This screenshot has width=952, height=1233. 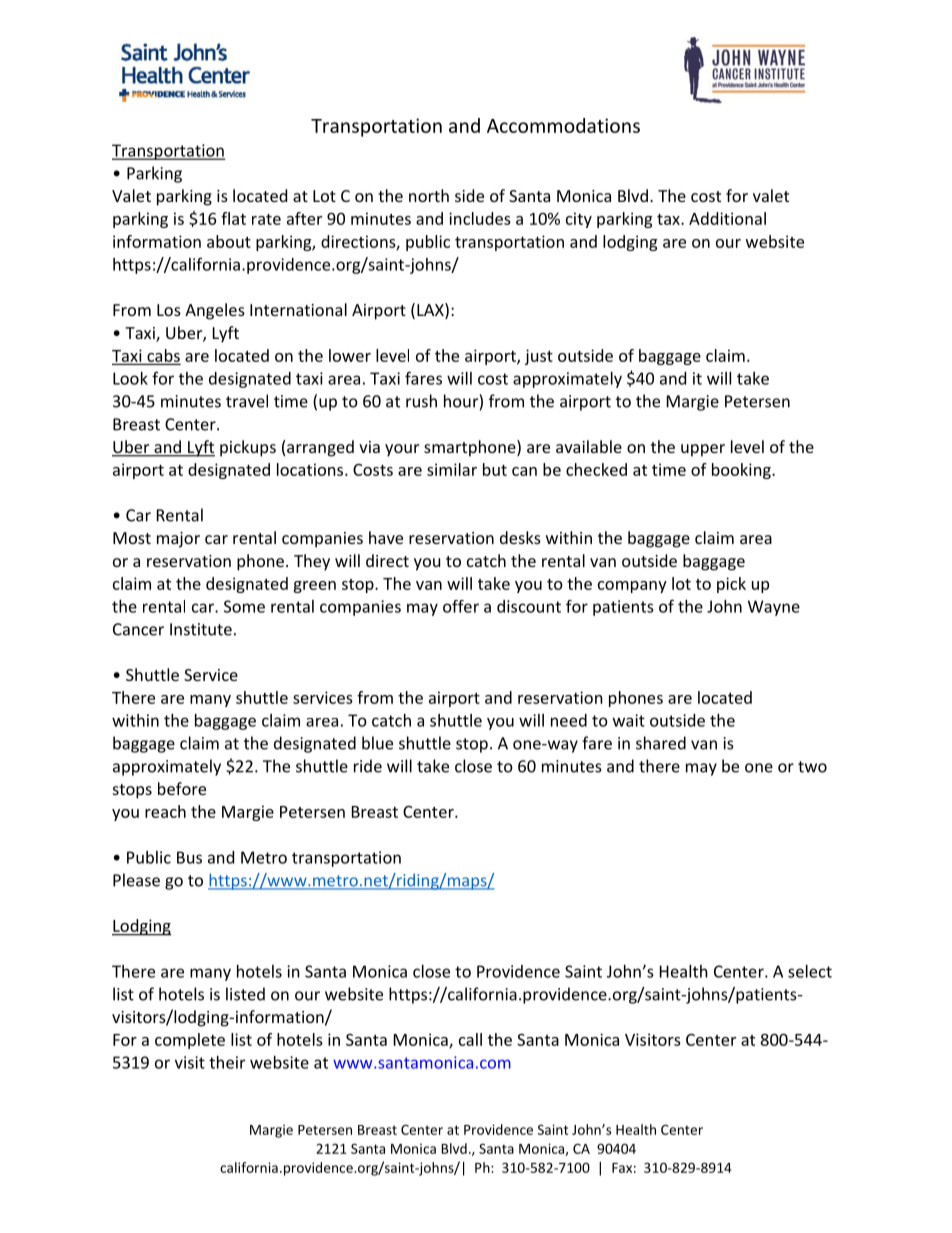 I want to click on complete, so click(x=190, y=1041).
